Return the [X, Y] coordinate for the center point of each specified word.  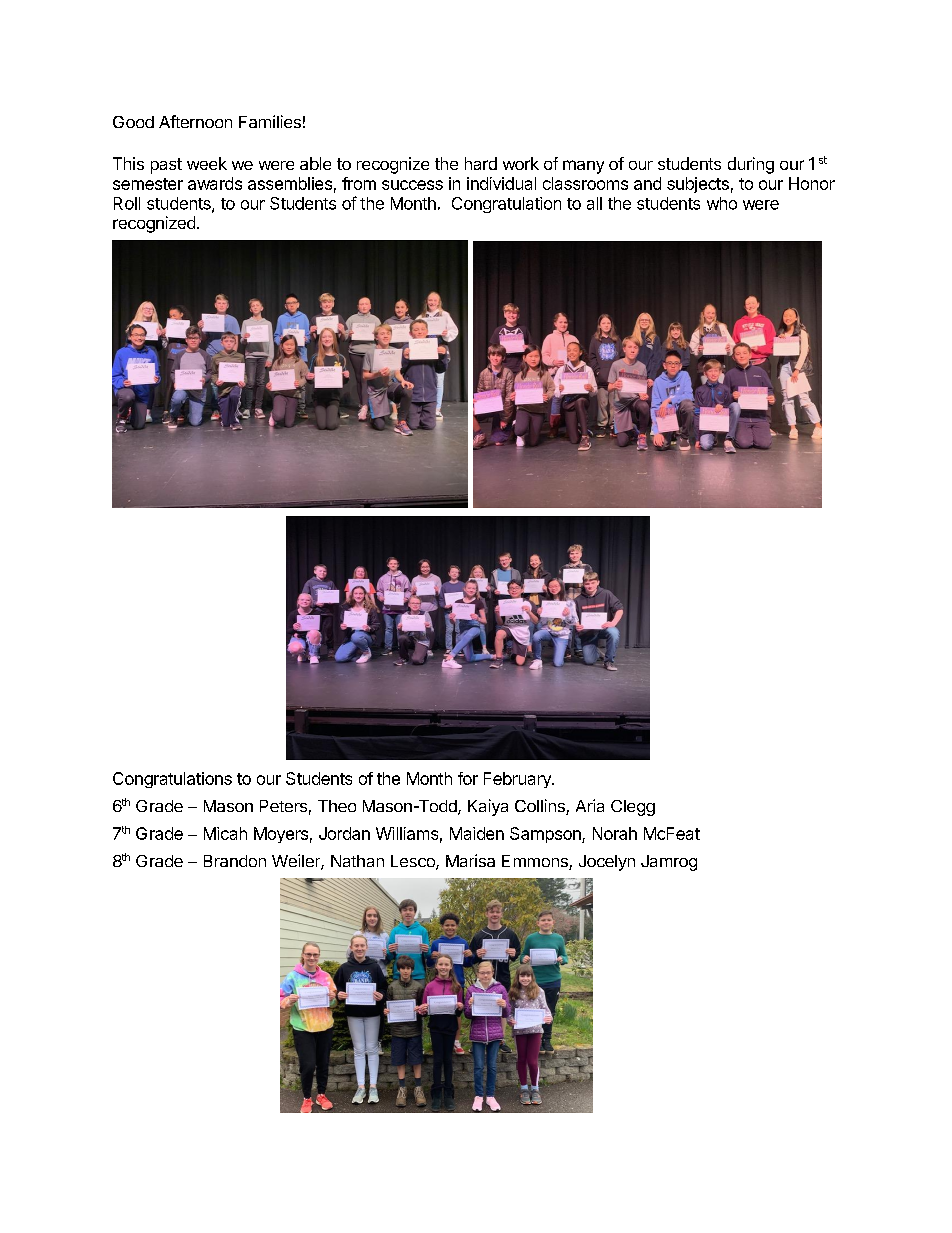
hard [481, 163]
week [207, 163]
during [751, 165]
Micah [225, 833]
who [722, 203]
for [468, 778]
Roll [127, 203]
